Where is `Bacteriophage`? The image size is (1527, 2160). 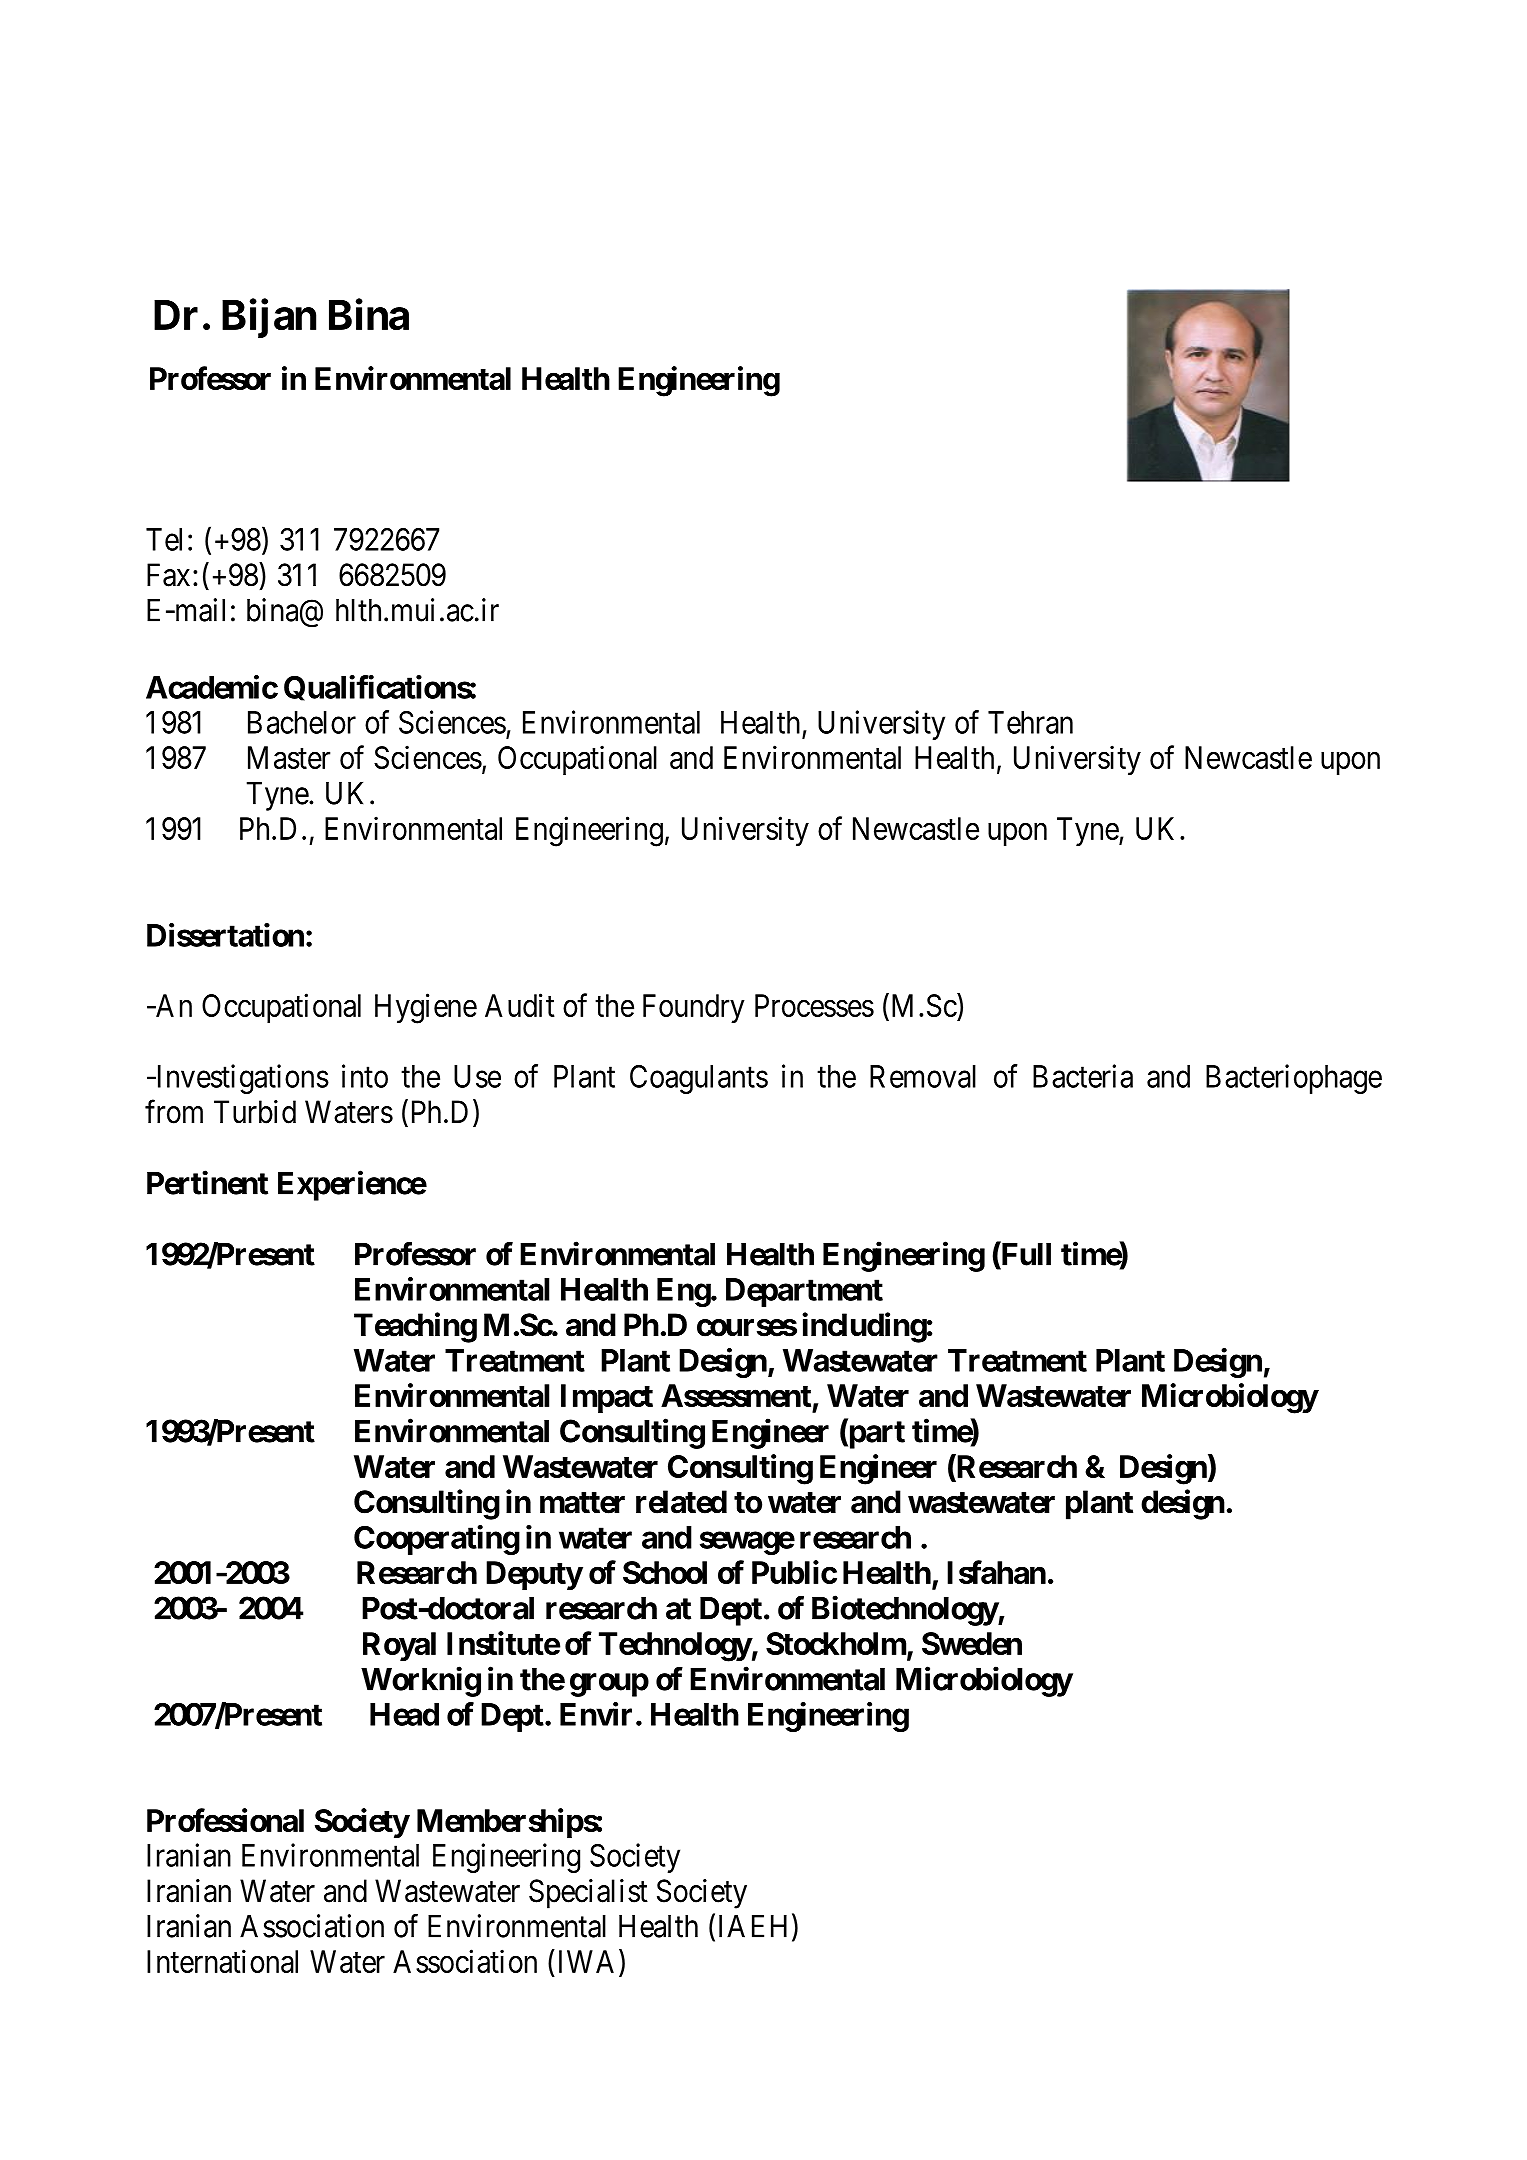 Bacteriophage is located at coordinates (1294, 1079).
